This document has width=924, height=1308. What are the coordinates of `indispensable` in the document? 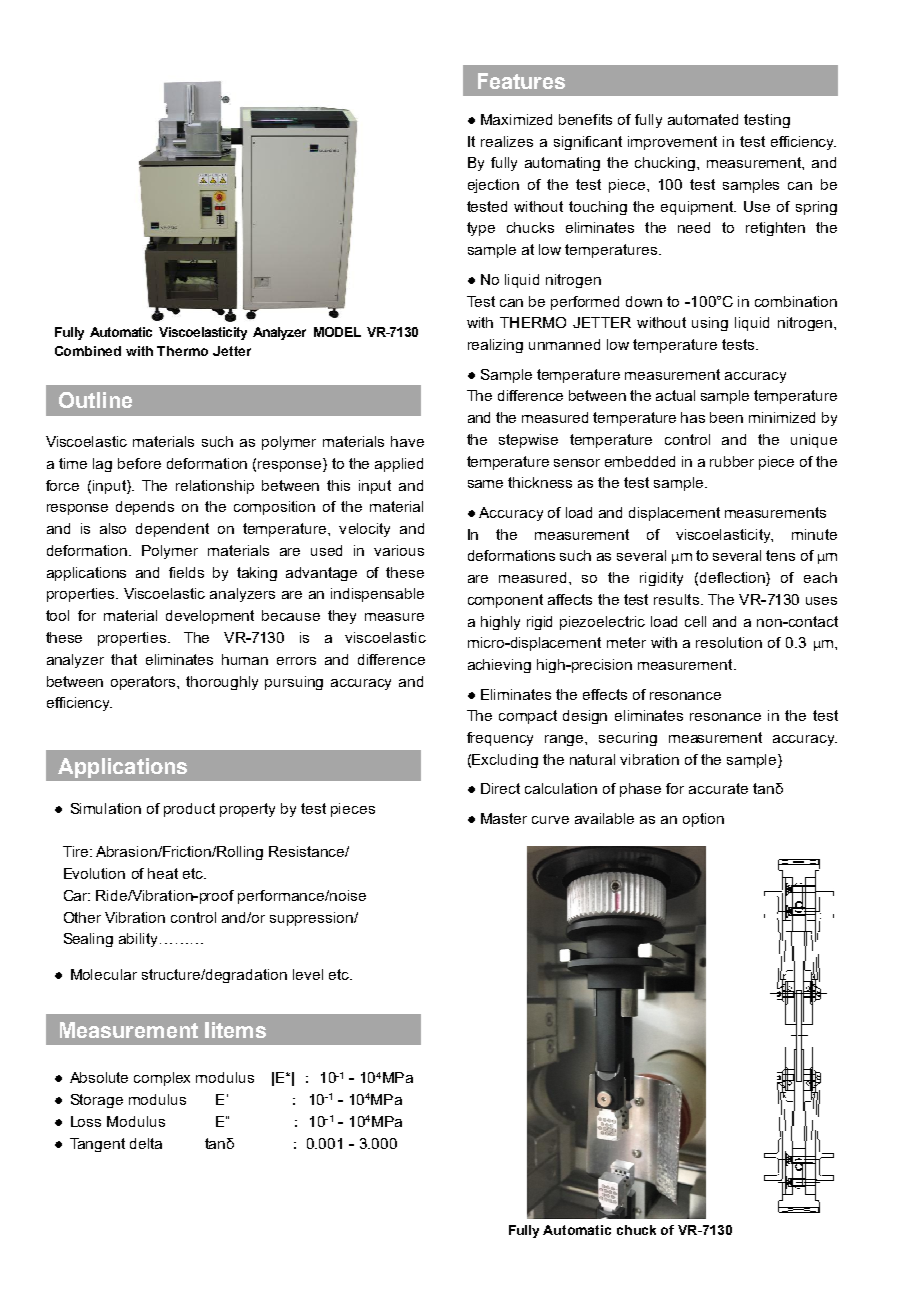 It's located at (377, 595).
